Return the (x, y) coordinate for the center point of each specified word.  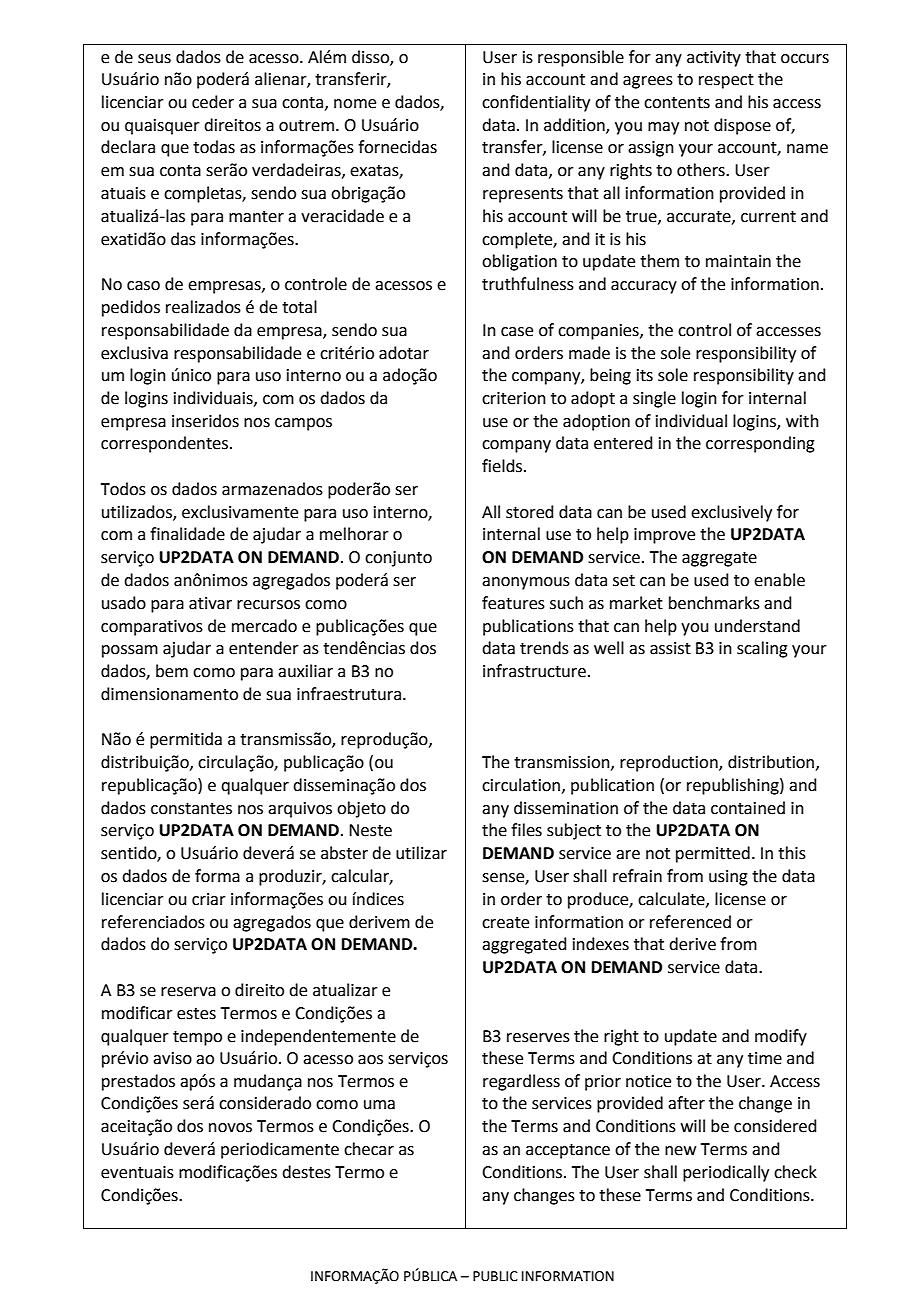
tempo (197, 1038)
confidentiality (536, 103)
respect (726, 81)
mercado (264, 626)
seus (154, 59)
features (513, 603)
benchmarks (714, 603)
